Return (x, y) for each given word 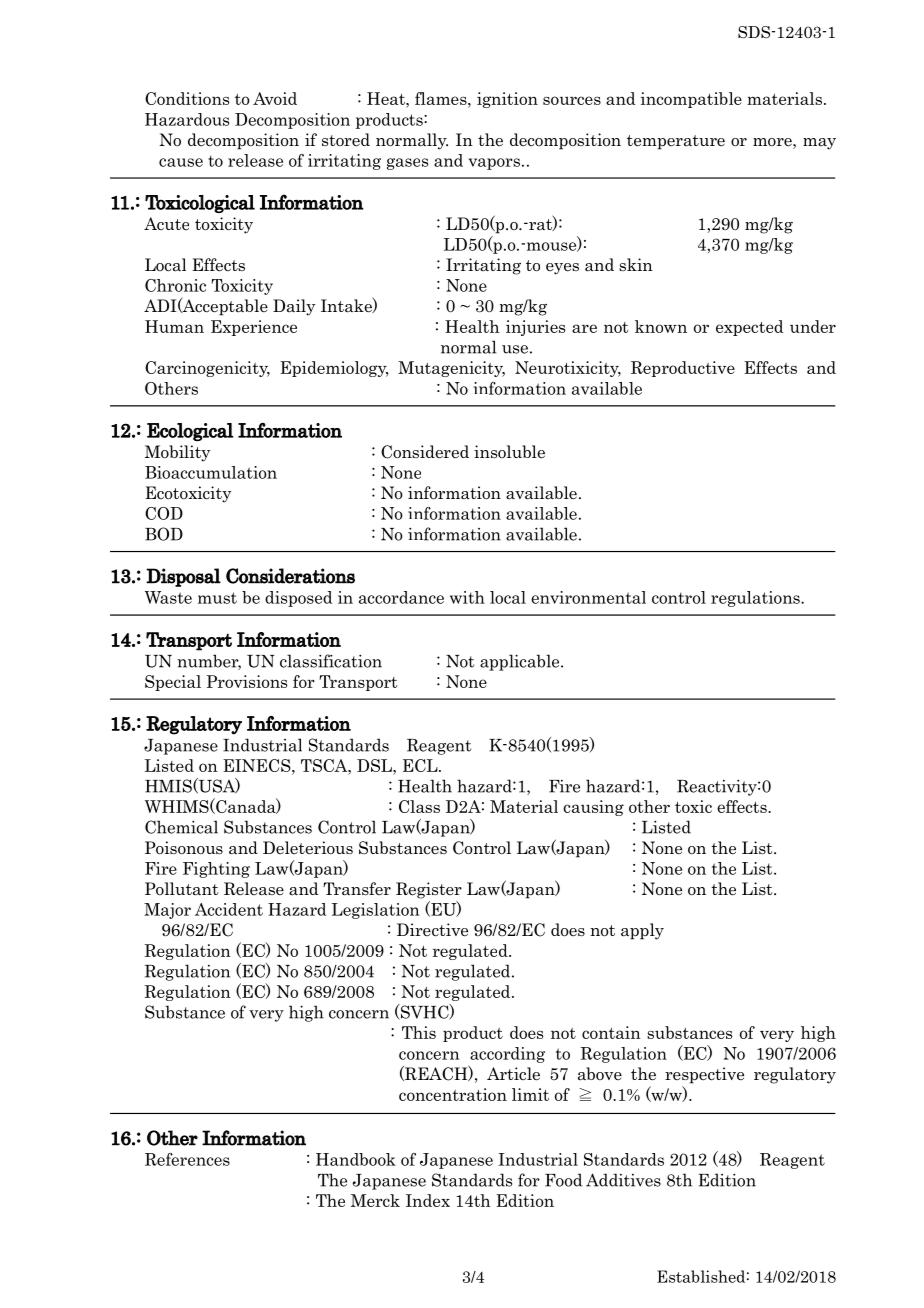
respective (704, 1075)
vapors (494, 164)
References (187, 1159)
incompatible (691, 100)
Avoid (275, 98)
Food (563, 1180)
